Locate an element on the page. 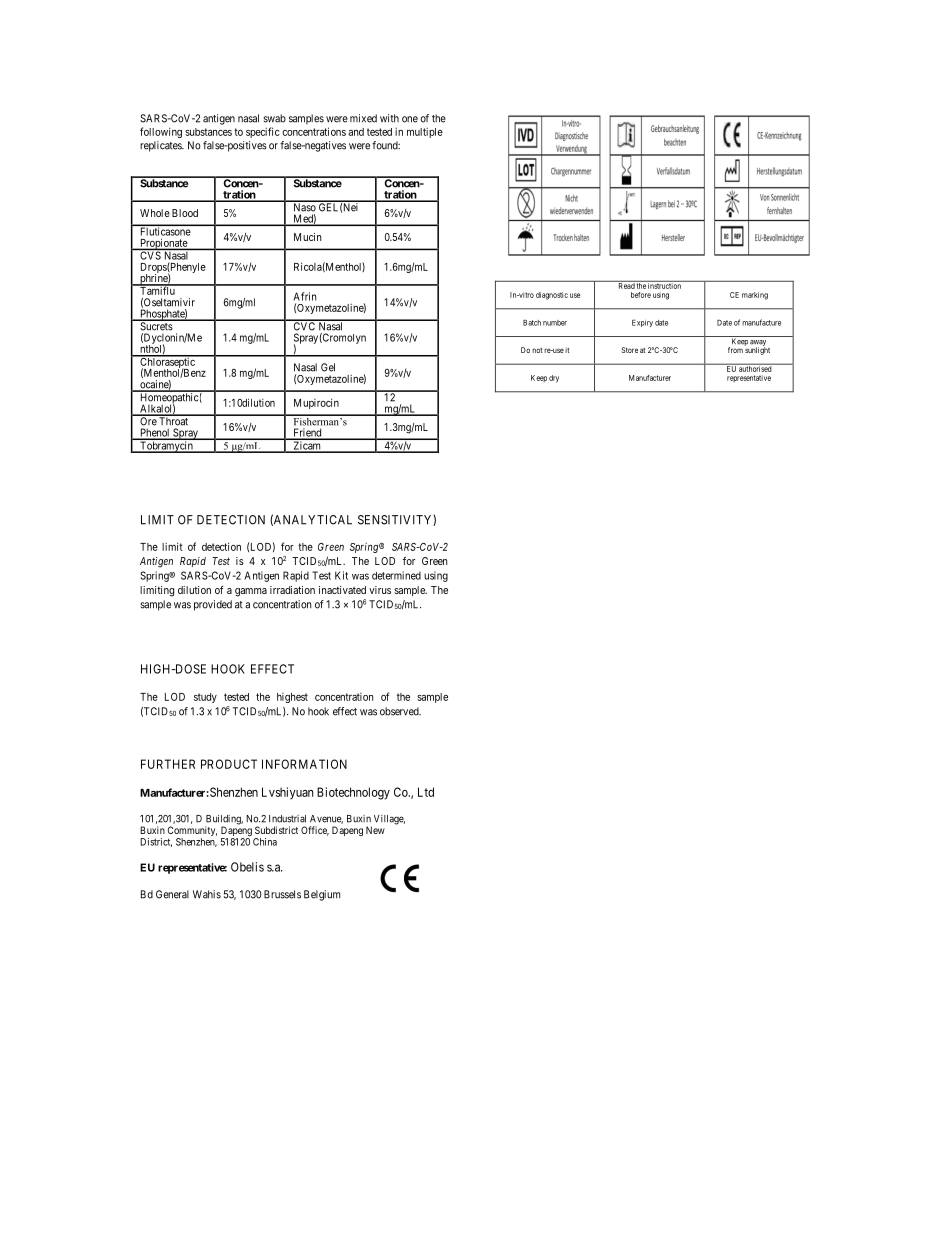 Image resolution: width=952 pixels, height=1233 pixels. instruction is located at coordinates (665, 285).
